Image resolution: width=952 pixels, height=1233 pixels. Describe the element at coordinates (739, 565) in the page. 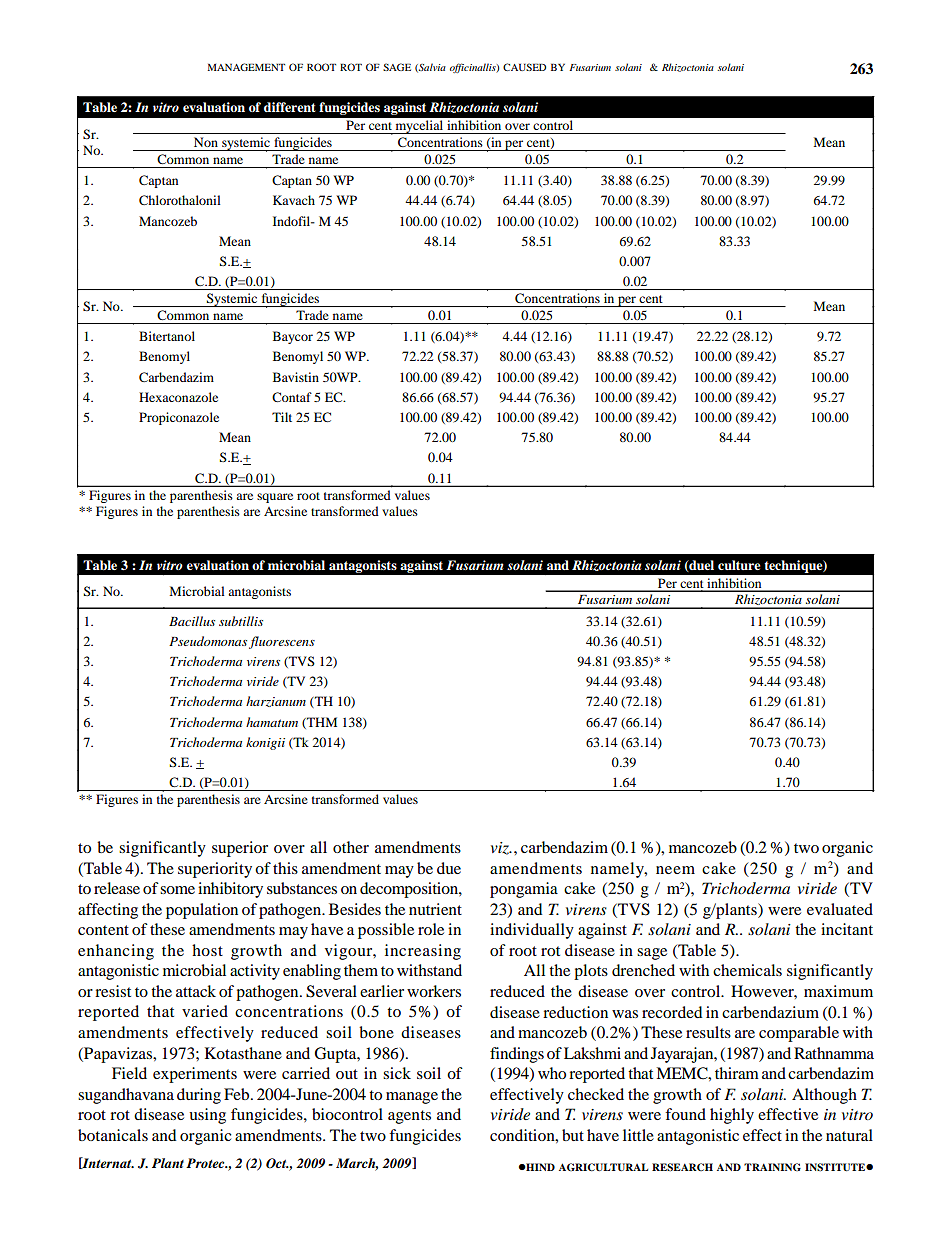

I see `culture` at that location.
